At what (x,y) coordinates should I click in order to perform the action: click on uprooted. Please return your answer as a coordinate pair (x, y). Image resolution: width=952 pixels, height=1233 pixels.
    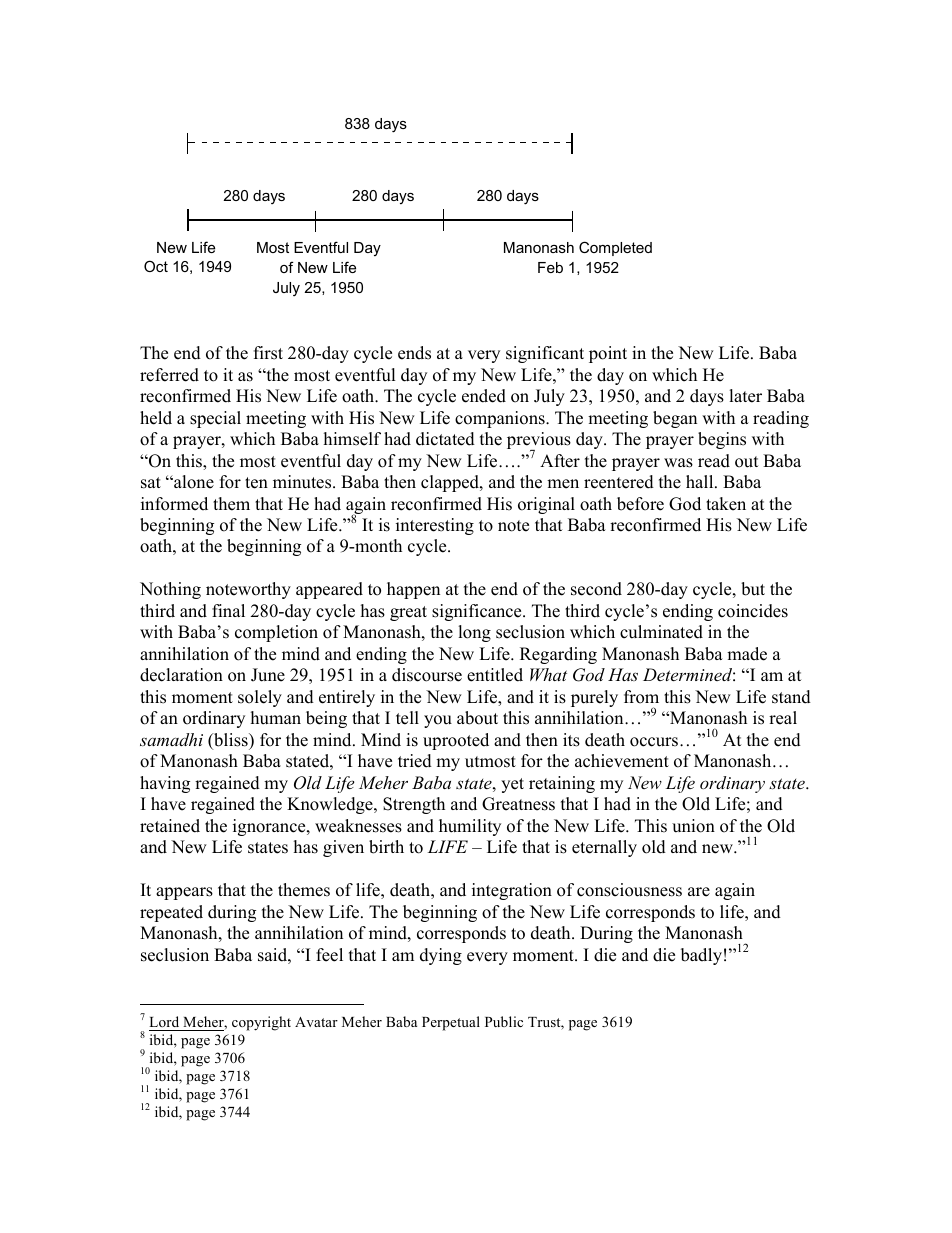
    Looking at the image, I should click on (456, 741).
